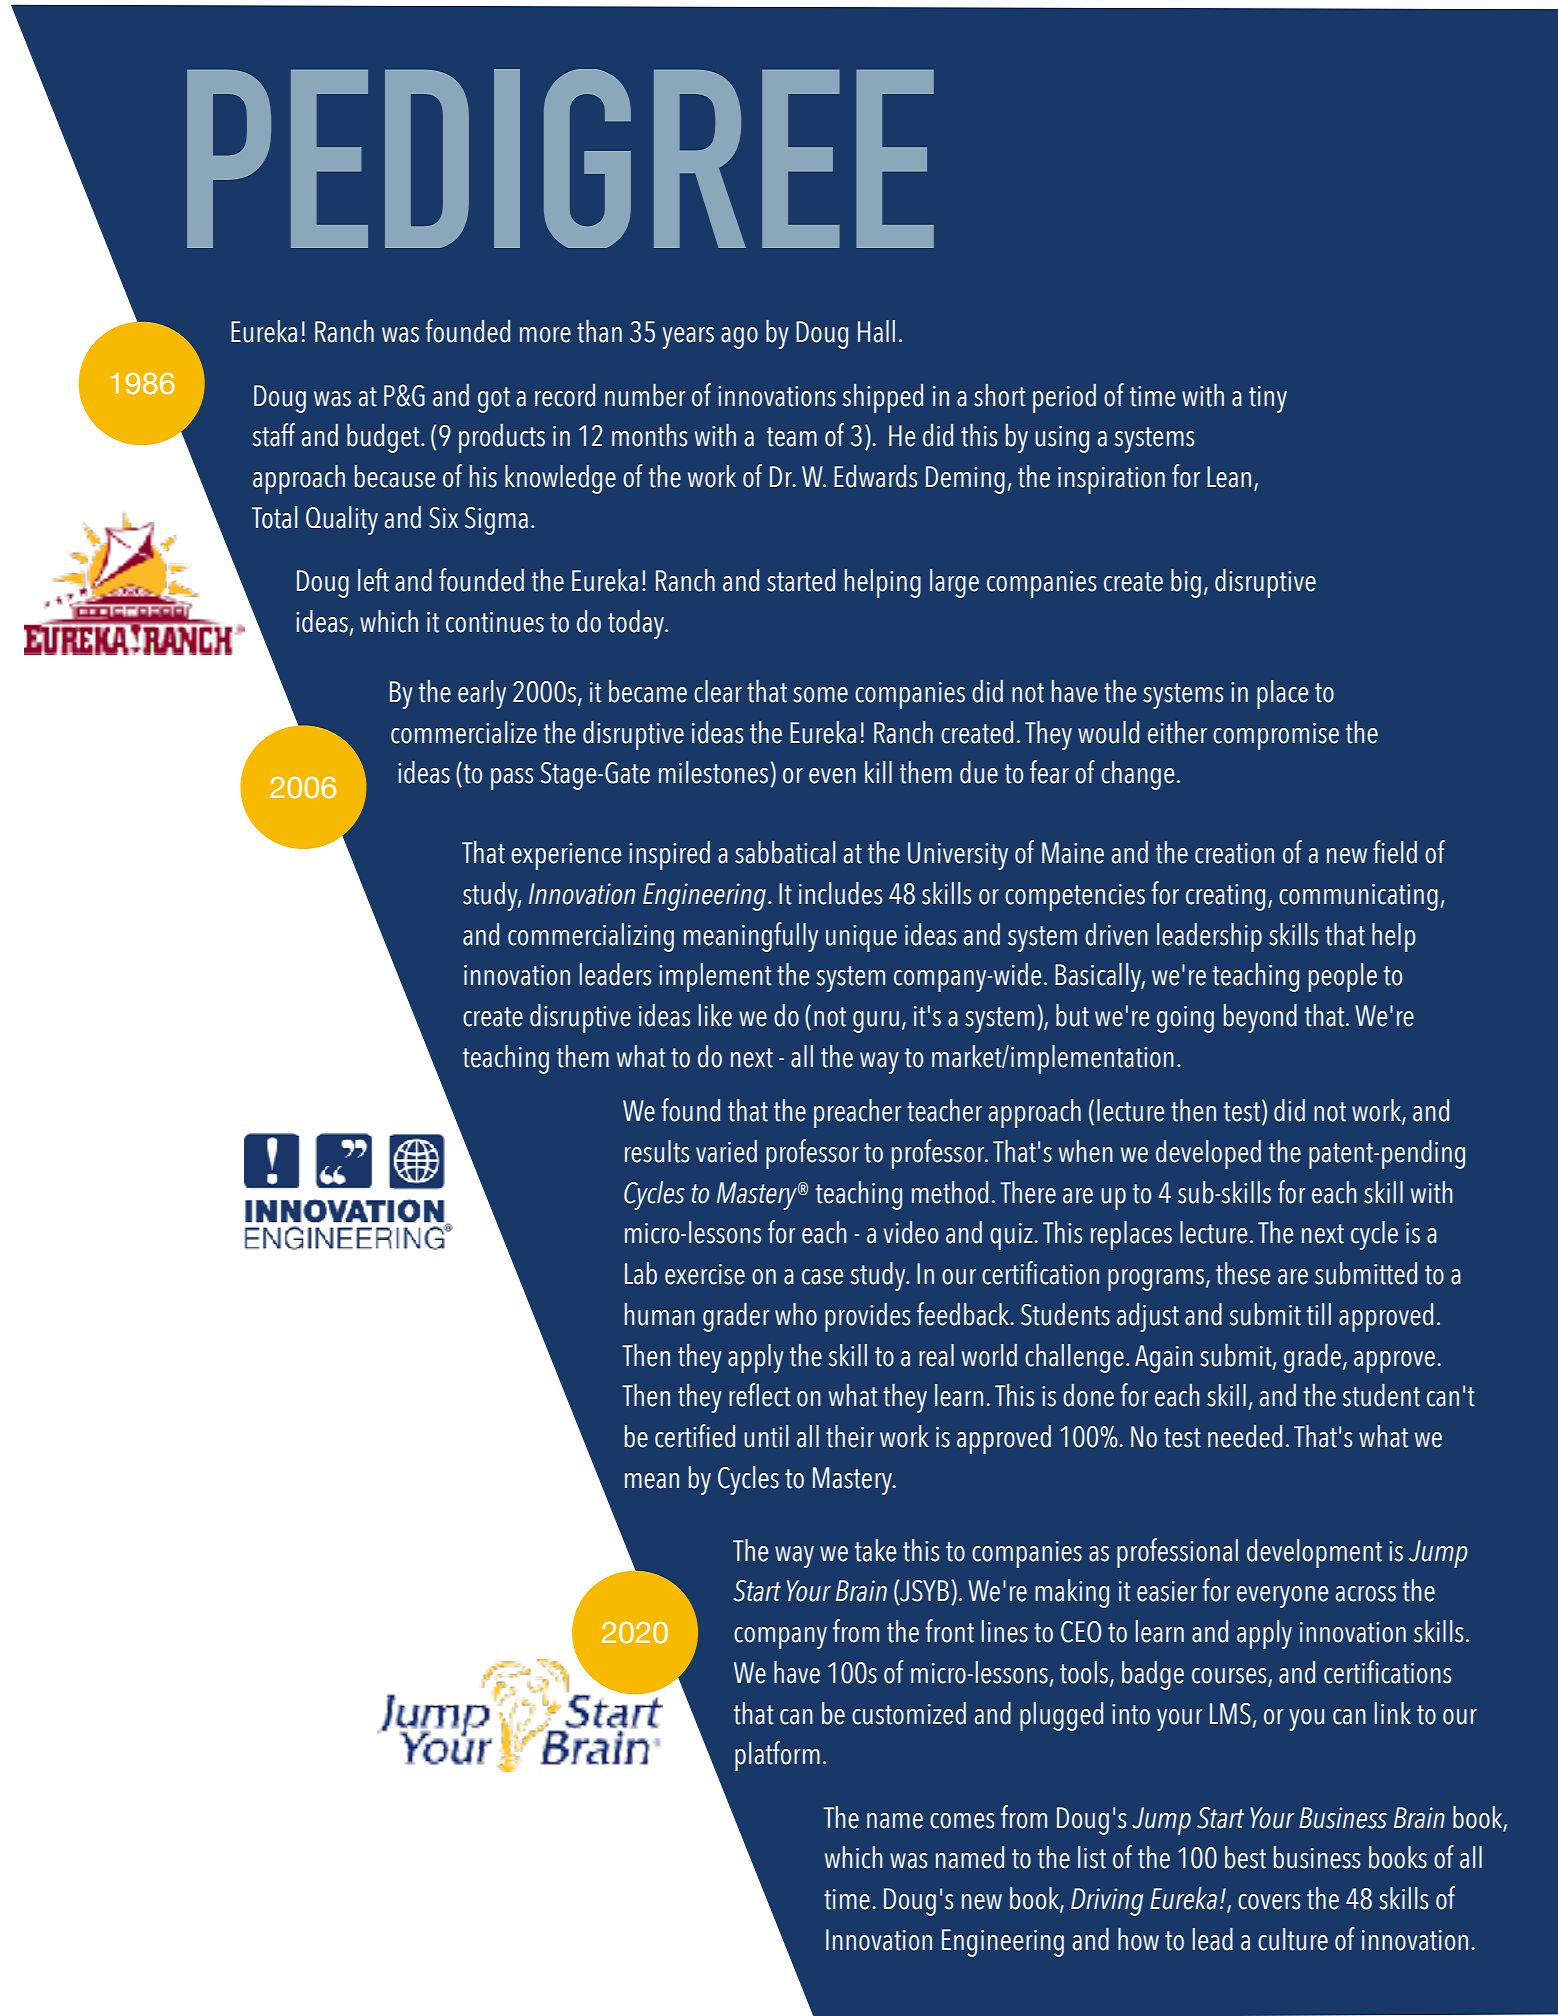  Describe the element at coordinates (1260, 1018) in the document. I see `beyond` at that location.
